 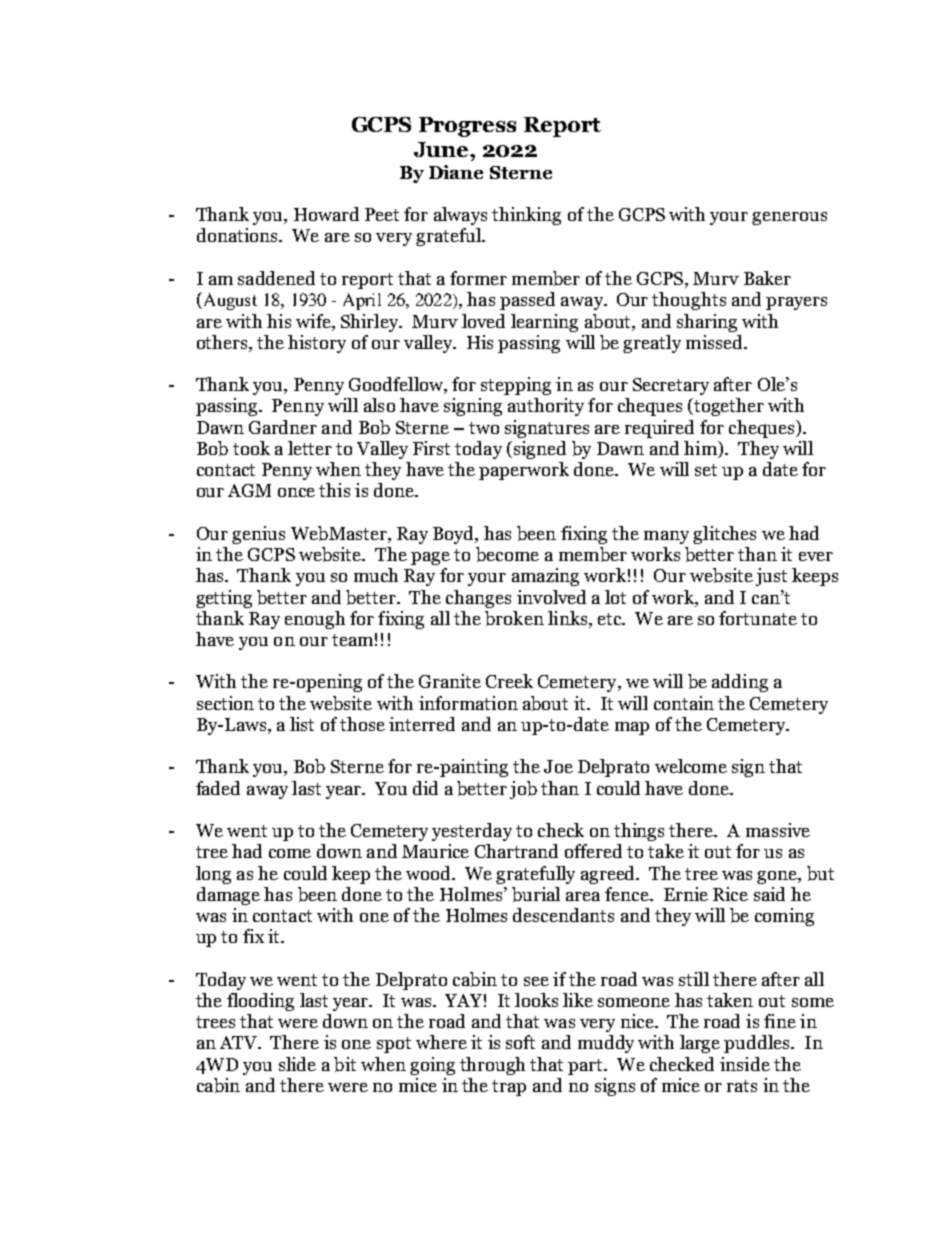 What do you see at coordinates (326, 214) in the document?
I see `Howard` at bounding box center [326, 214].
